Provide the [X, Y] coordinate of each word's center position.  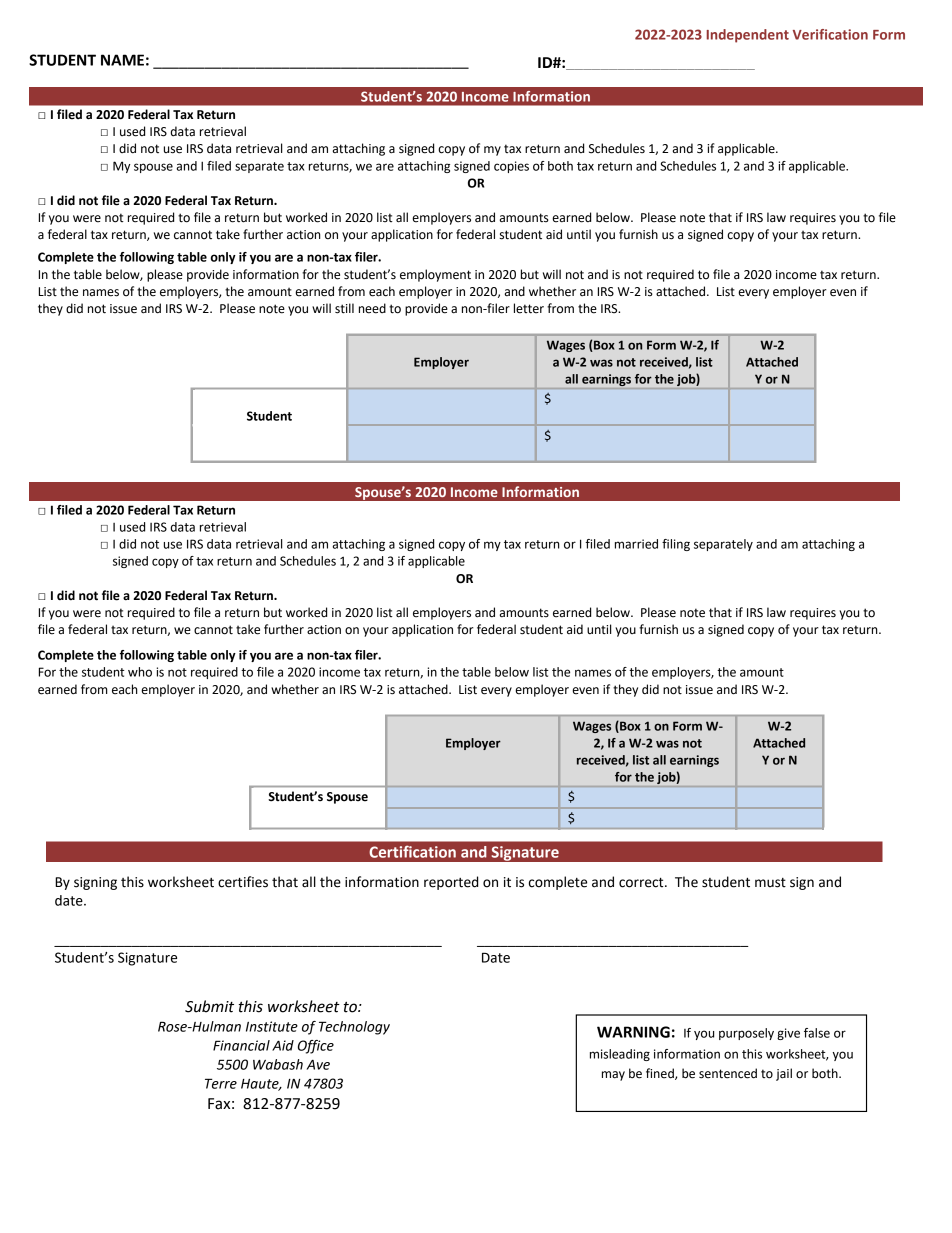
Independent [748, 36]
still [344, 308]
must [770, 883]
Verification [830, 34]
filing [676, 545]
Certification [412, 851]
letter [529, 308]
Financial [241, 1045]
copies [511, 167]
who [140, 672]
